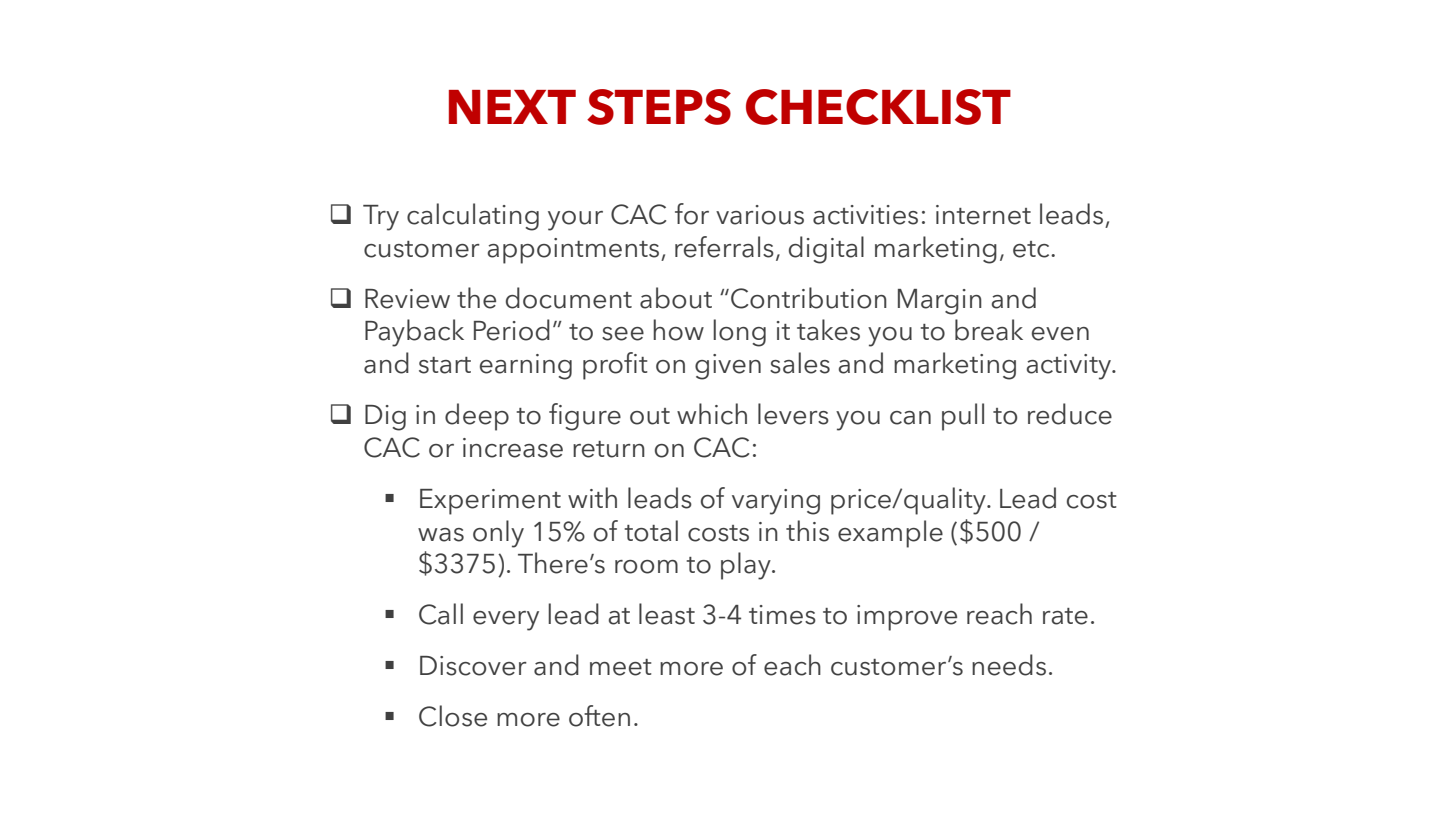  I want to click on break, so click(989, 330).
